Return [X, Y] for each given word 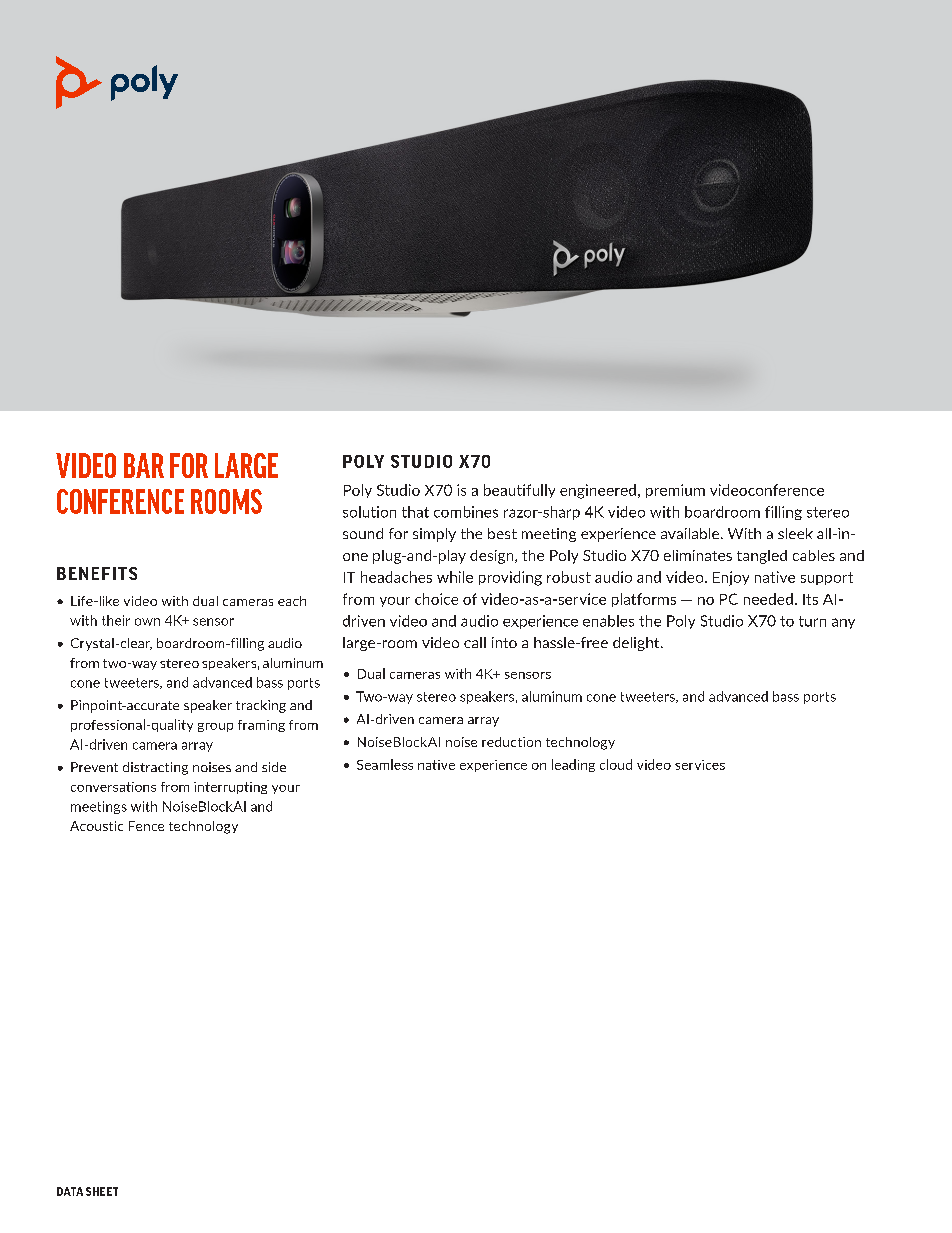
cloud [616, 764]
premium [675, 491]
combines [466, 512]
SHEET [102, 1191]
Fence [146, 826]
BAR [144, 465]
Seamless [385, 764]
